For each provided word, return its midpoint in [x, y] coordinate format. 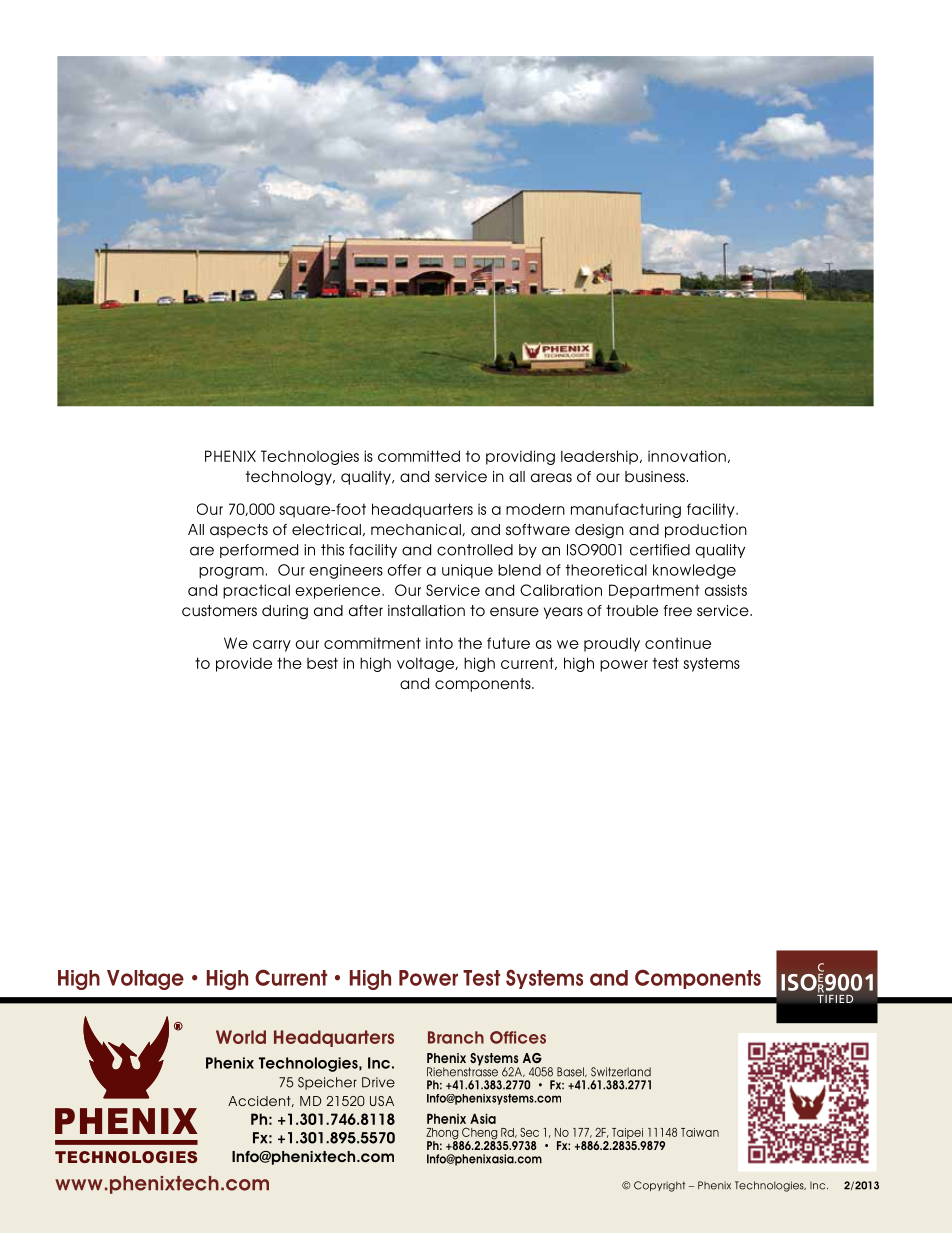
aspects [239, 531]
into [439, 643]
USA [382, 1101]
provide [244, 664]
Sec [529, 1132]
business [655, 476]
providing [520, 457]
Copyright [659, 1186]
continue [678, 643]
